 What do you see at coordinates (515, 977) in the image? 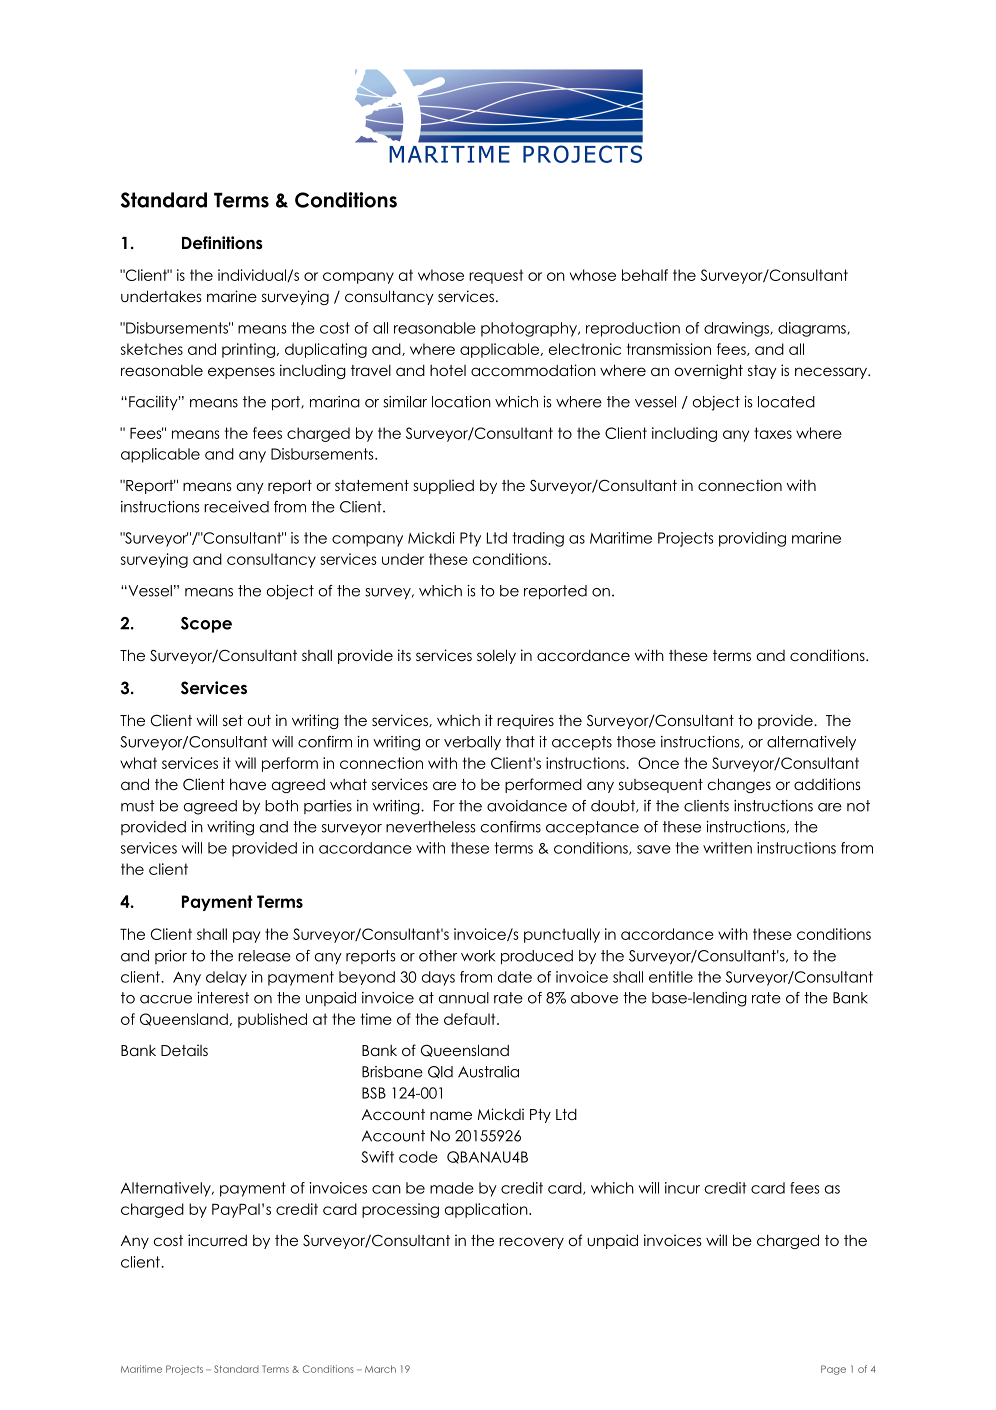
I see `date` at bounding box center [515, 977].
